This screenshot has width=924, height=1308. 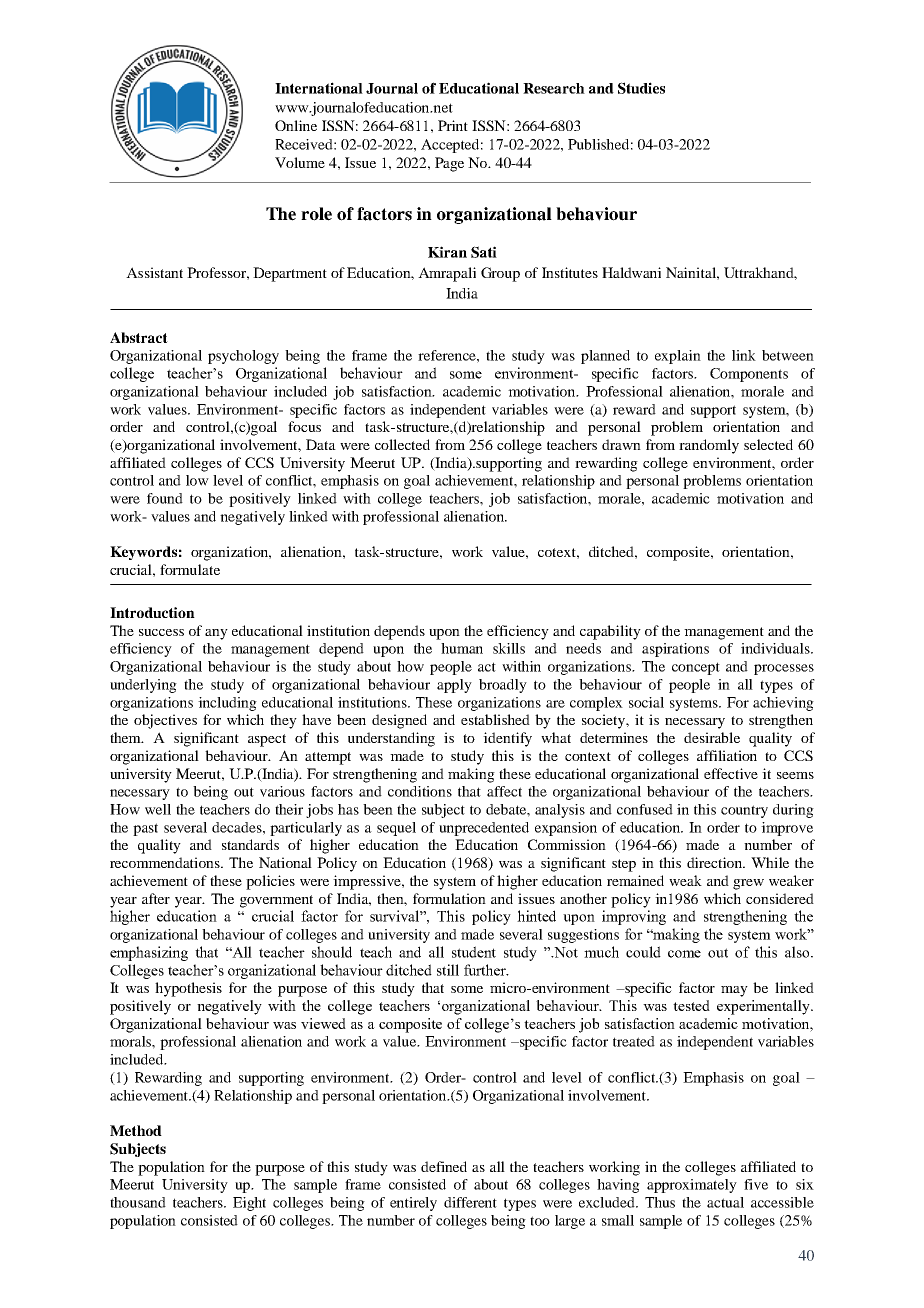 I want to click on psychology, so click(x=243, y=357).
